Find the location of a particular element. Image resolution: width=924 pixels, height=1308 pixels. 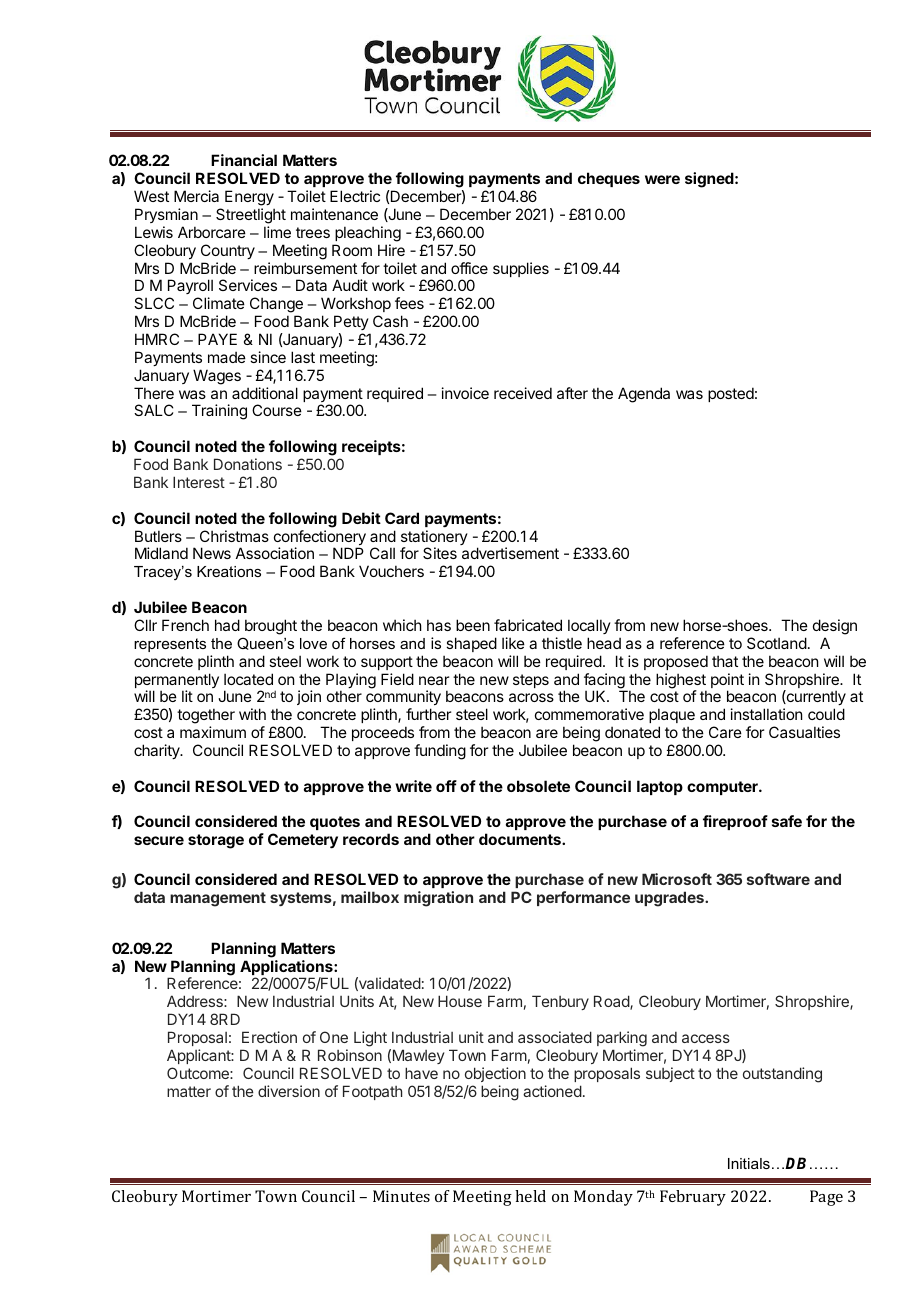

design is located at coordinates (835, 627).
